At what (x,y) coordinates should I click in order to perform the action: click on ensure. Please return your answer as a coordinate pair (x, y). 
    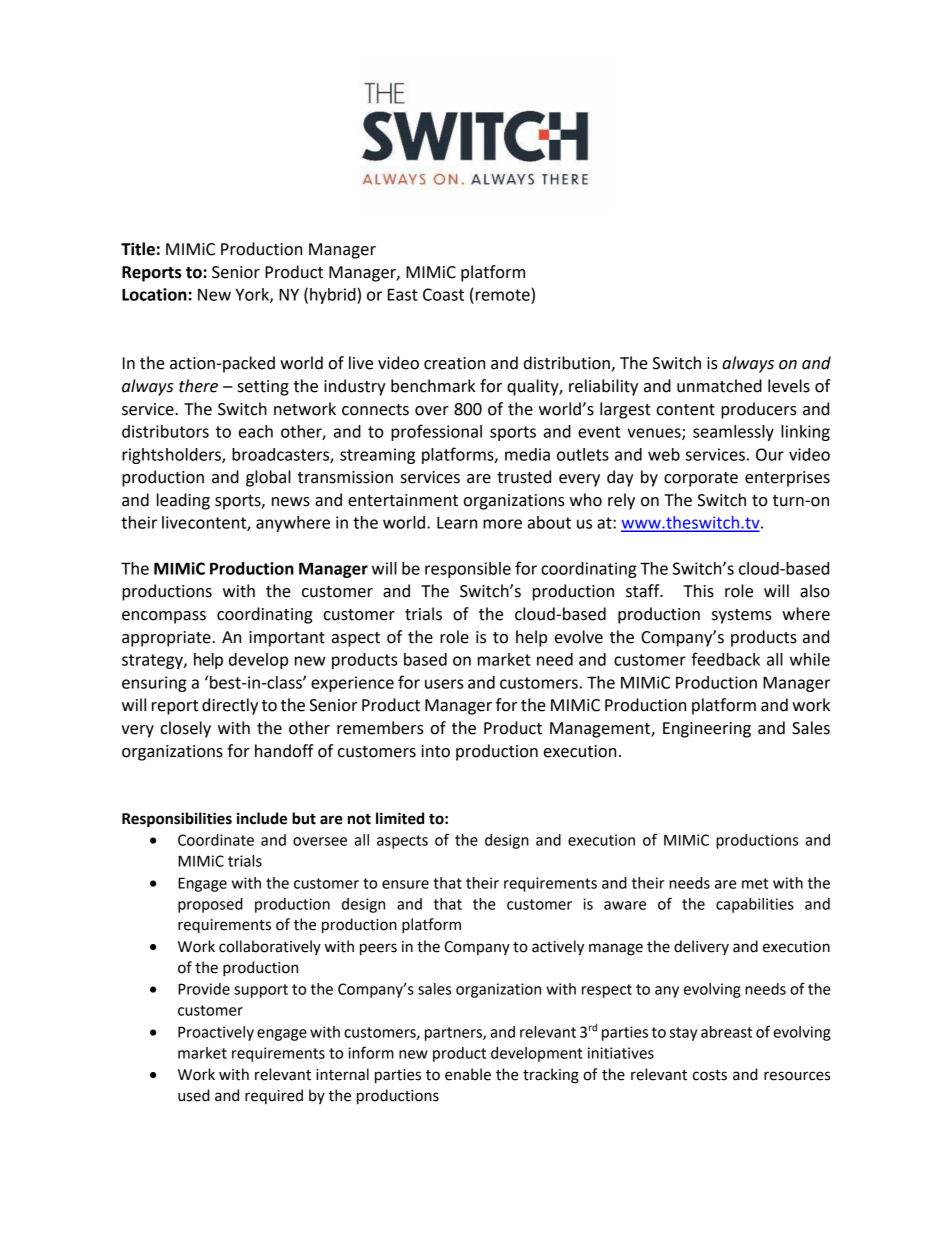
    Looking at the image, I should click on (405, 884).
